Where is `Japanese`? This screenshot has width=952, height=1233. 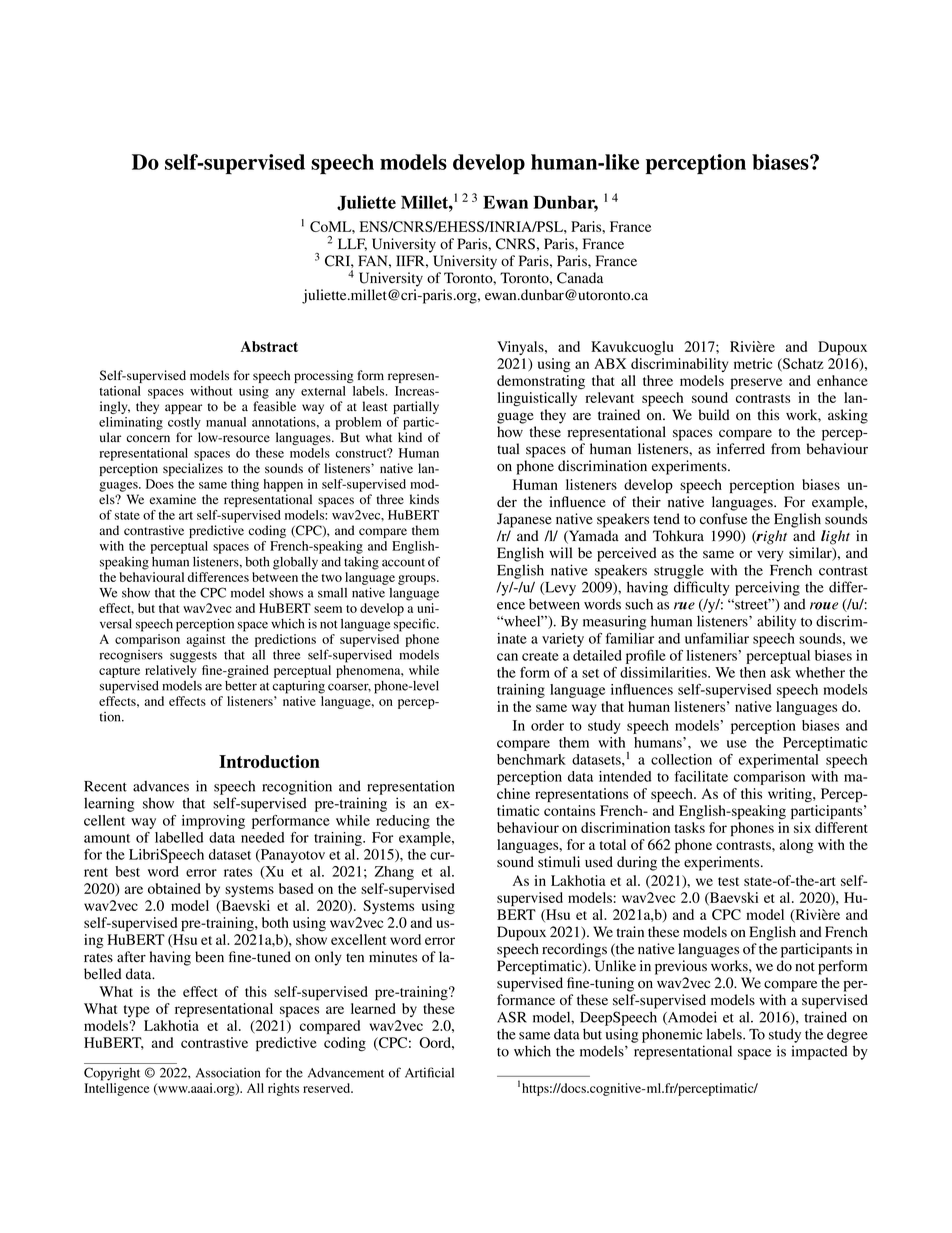
Japanese is located at coordinates (524, 520).
